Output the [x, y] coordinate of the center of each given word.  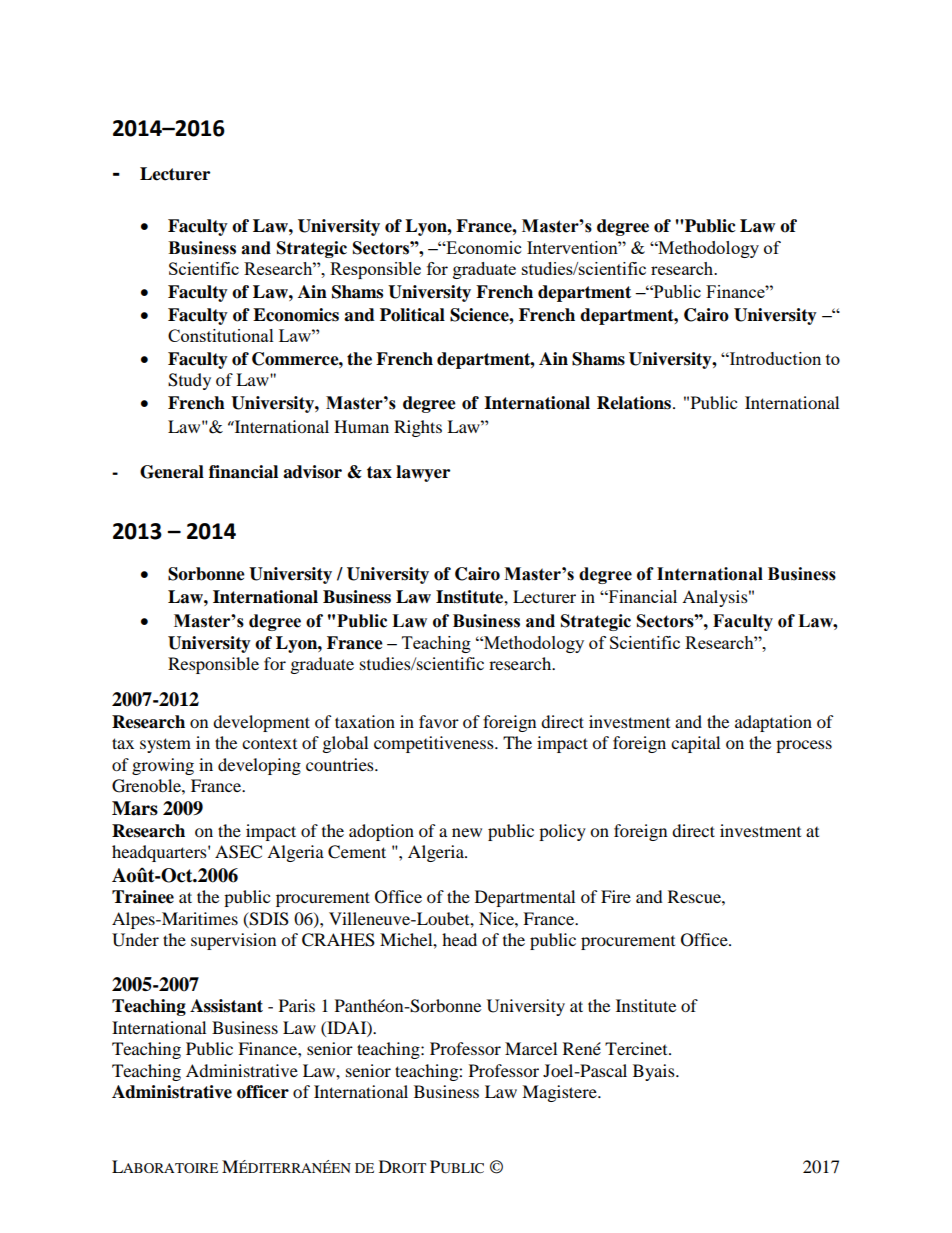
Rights [418, 428]
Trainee [143, 897]
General [172, 472]
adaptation [773, 723]
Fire [616, 896]
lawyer [423, 473]
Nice [497, 918]
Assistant [226, 1006]
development [261, 723]
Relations [635, 403]
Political [412, 315]
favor [439, 721]
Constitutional [221, 335]
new [467, 832]
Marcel [531, 1048]
